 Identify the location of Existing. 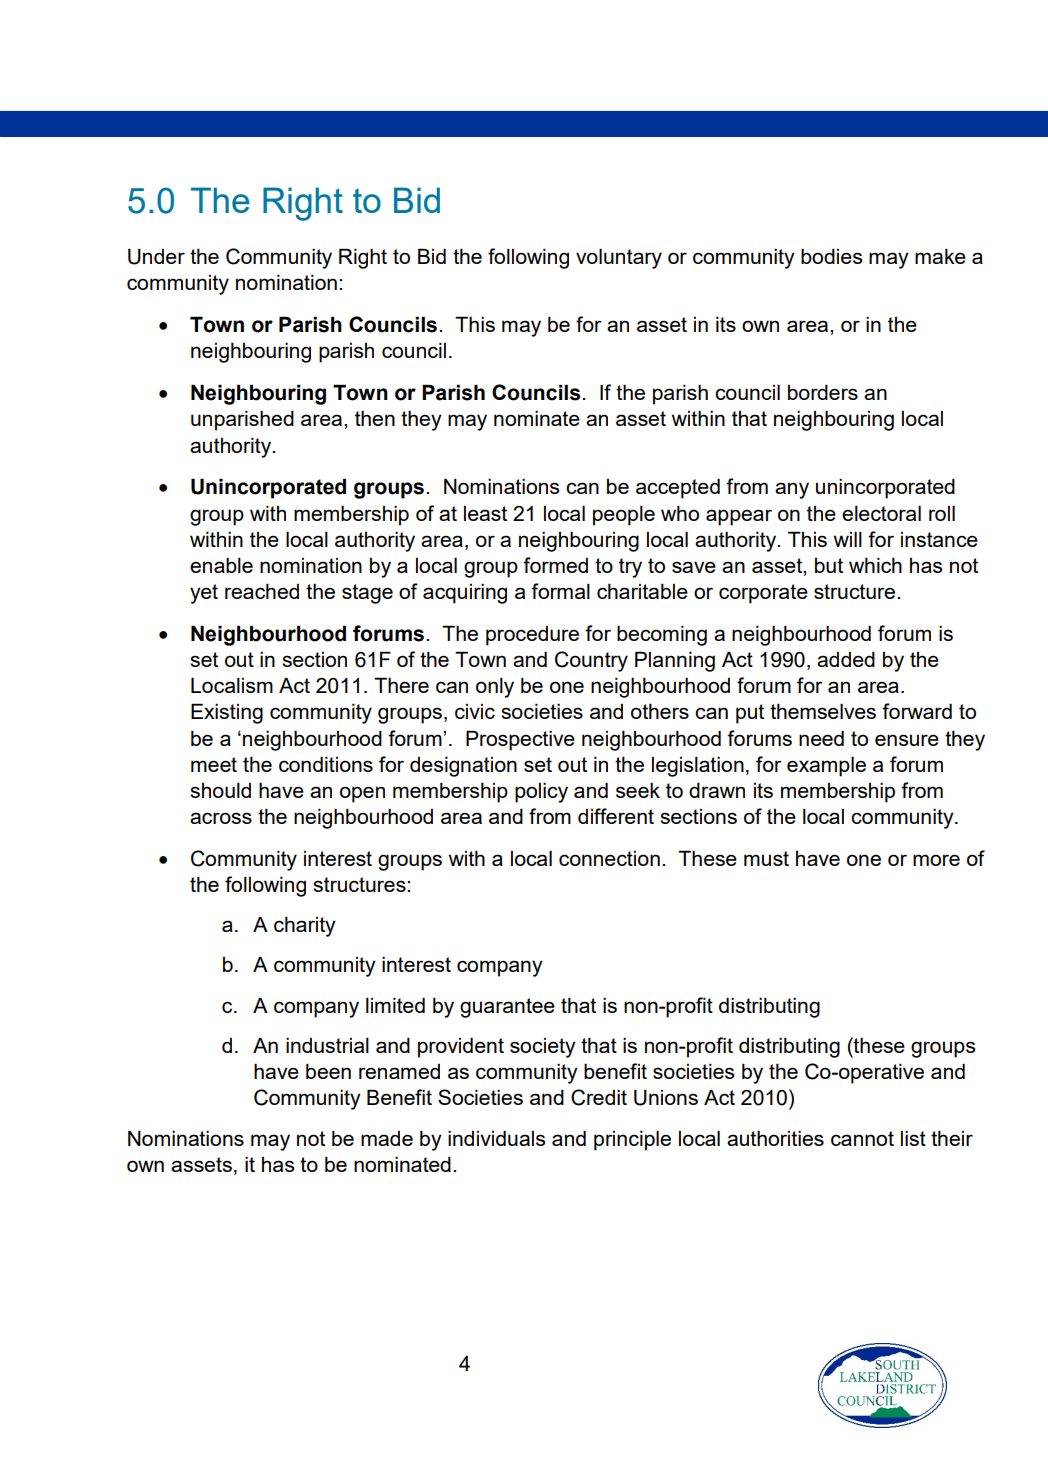
(227, 713).
